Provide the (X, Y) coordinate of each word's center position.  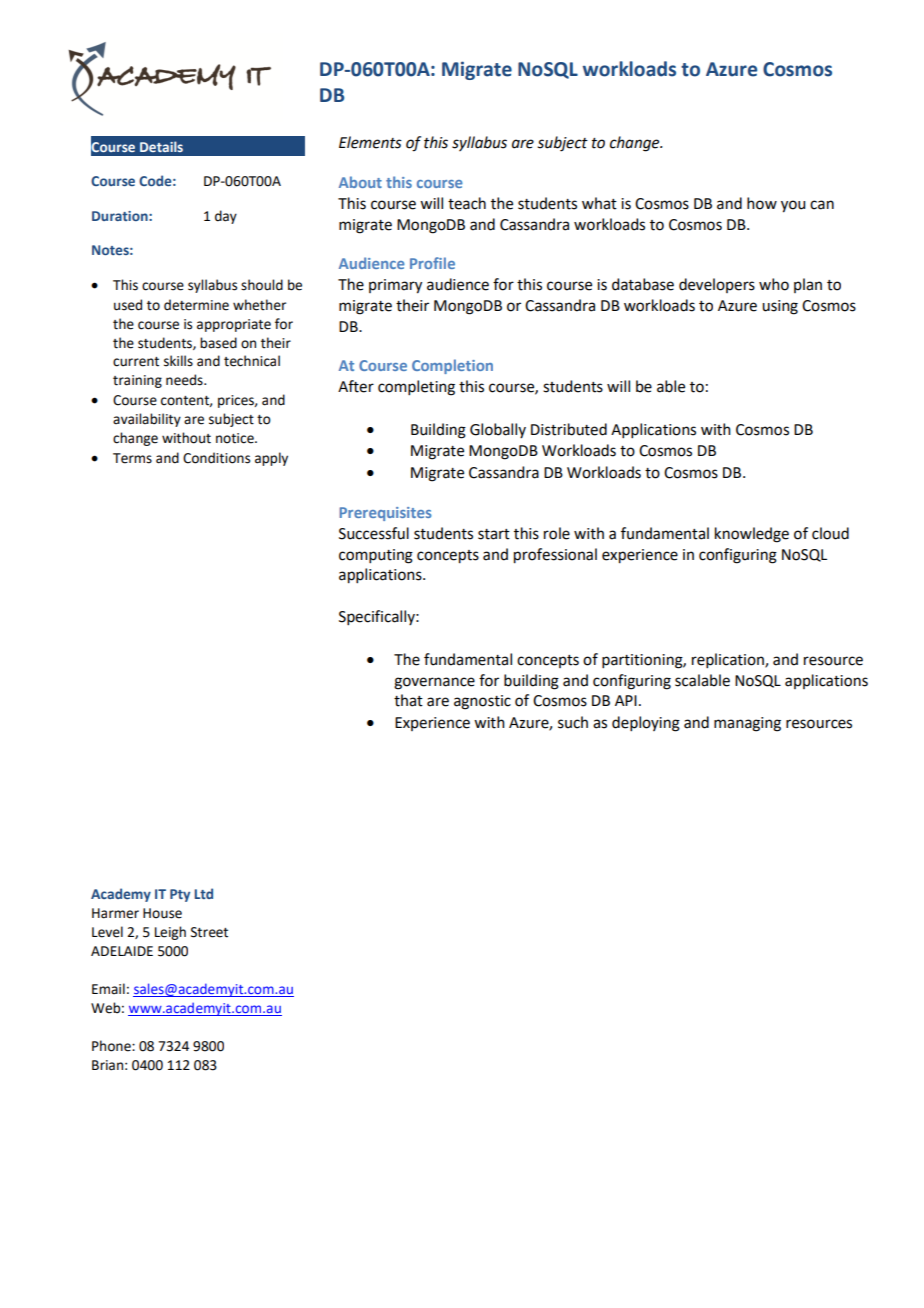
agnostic (482, 702)
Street (209, 932)
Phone (112, 1046)
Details (161, 146)
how (762, 203)
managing (747, 724)
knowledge (752, 535)
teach (467, 203)
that (408, 700)
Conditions (216, 458)
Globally (498, 430)
